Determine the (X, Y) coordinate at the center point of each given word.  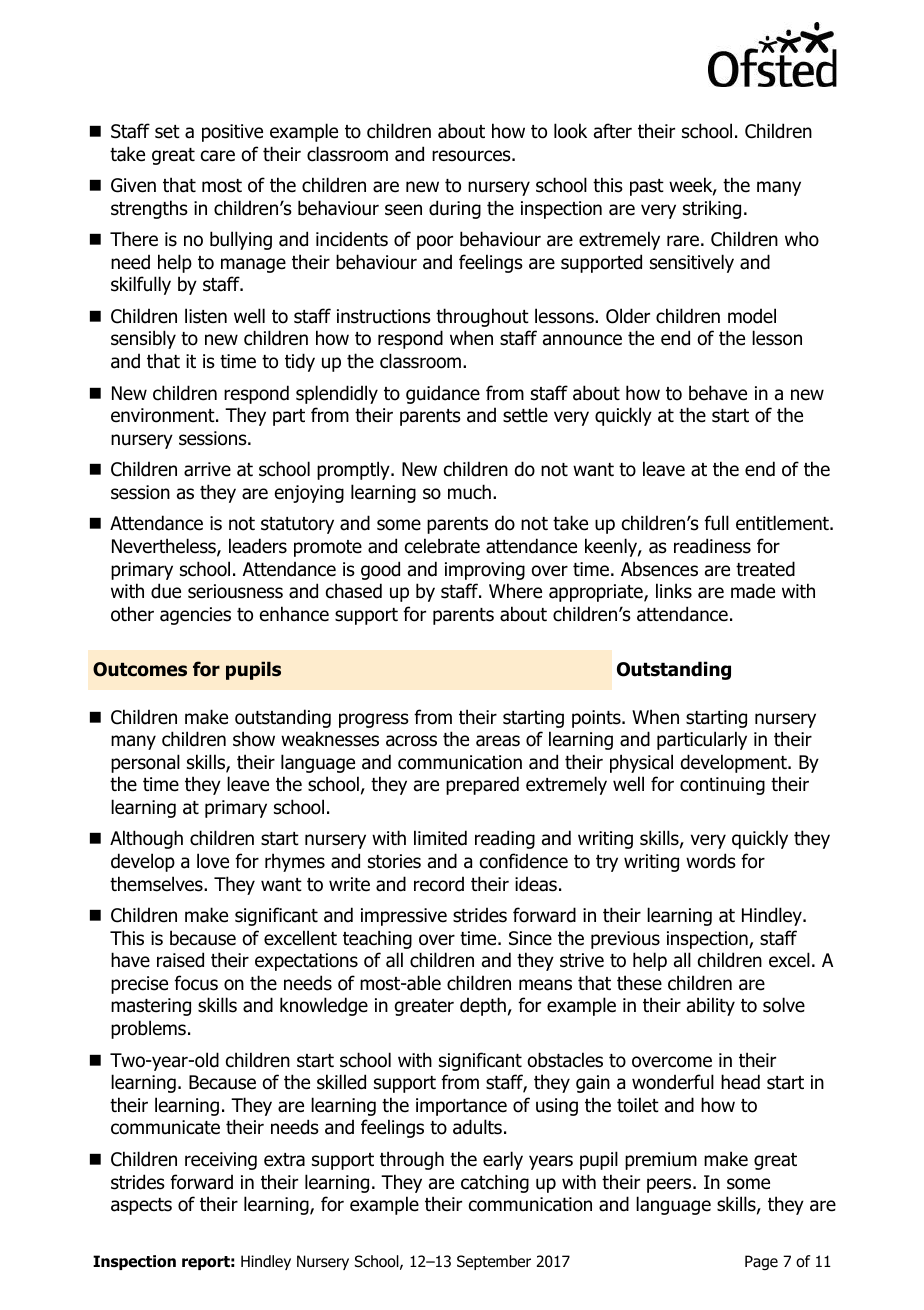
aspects (141, 1206)
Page (761, 1262)
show (254, 739)
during (455, 209)
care (218, 156)
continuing (722, 786)
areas (498, 741)
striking (712, 209)
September (494, 1262)
